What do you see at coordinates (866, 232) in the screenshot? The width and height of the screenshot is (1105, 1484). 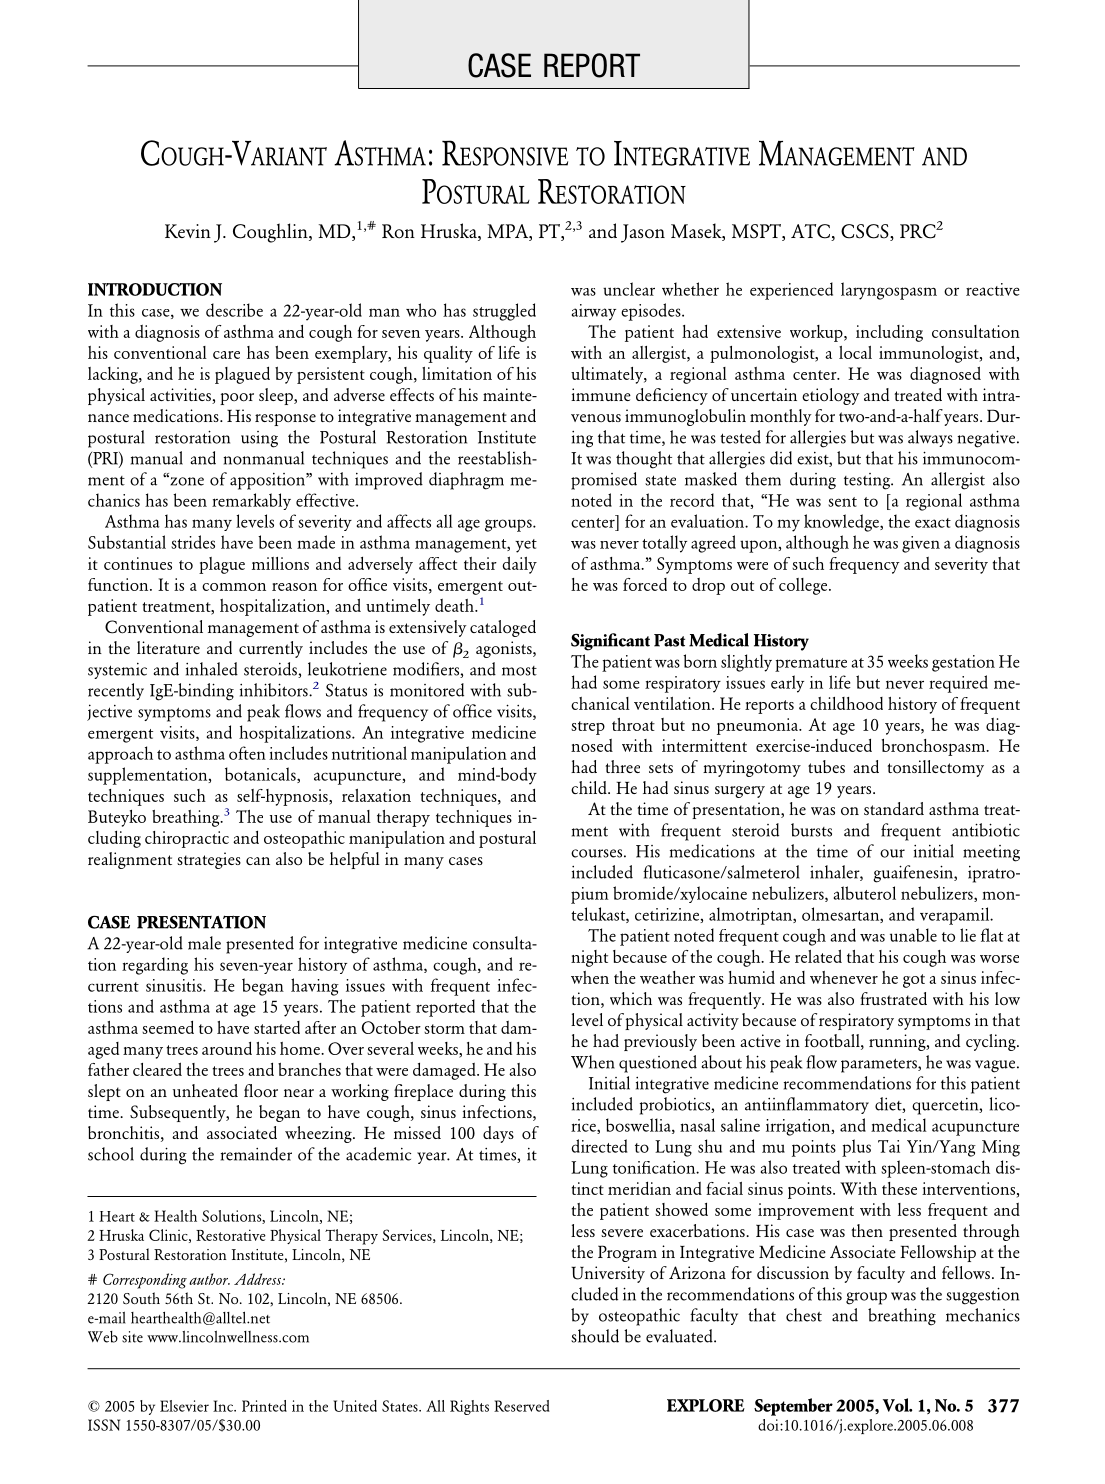 I see `CSCS` at bounding box center [866, 232].
